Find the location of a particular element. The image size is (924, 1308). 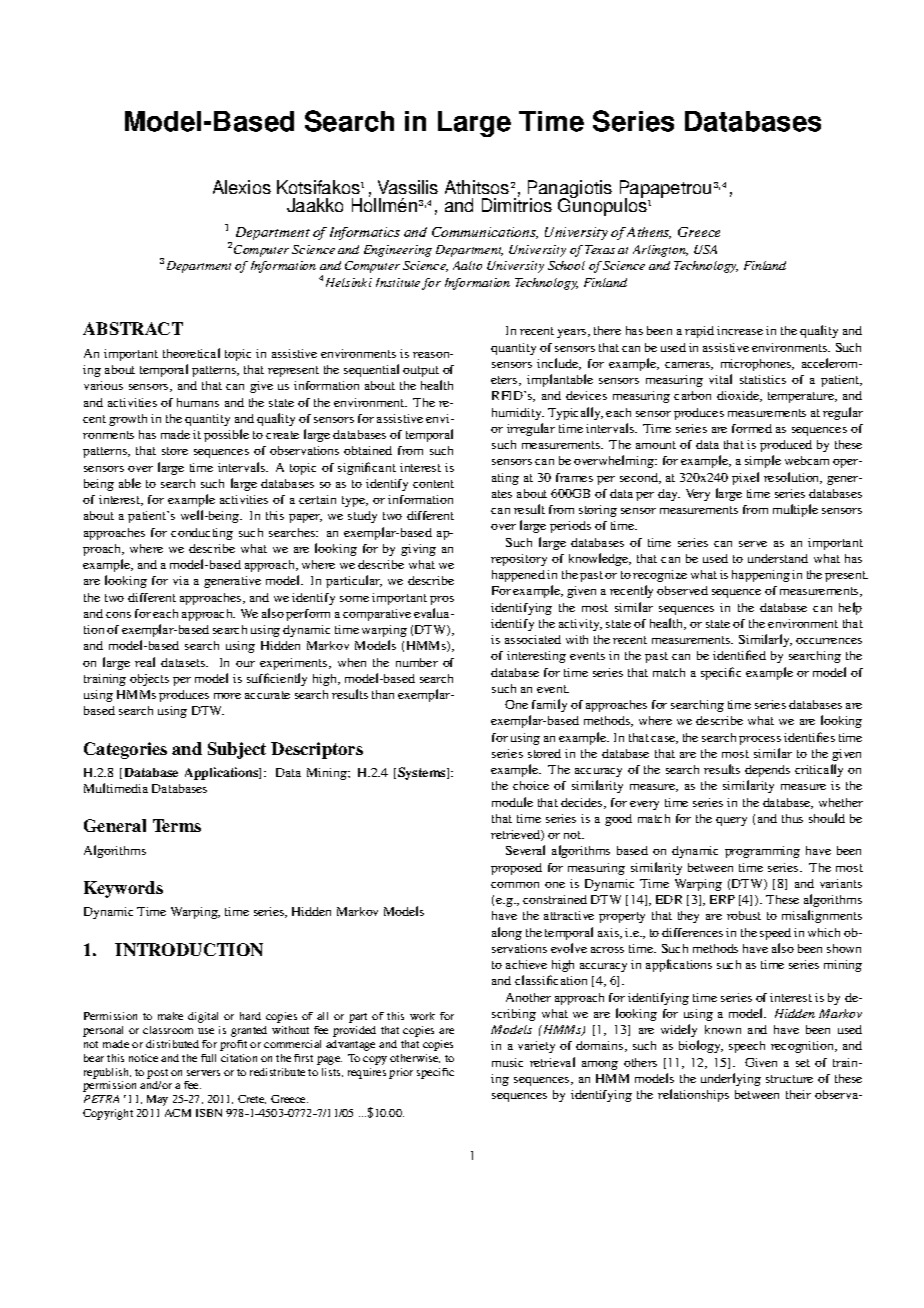

identified is located at coordinates (739, 655).
